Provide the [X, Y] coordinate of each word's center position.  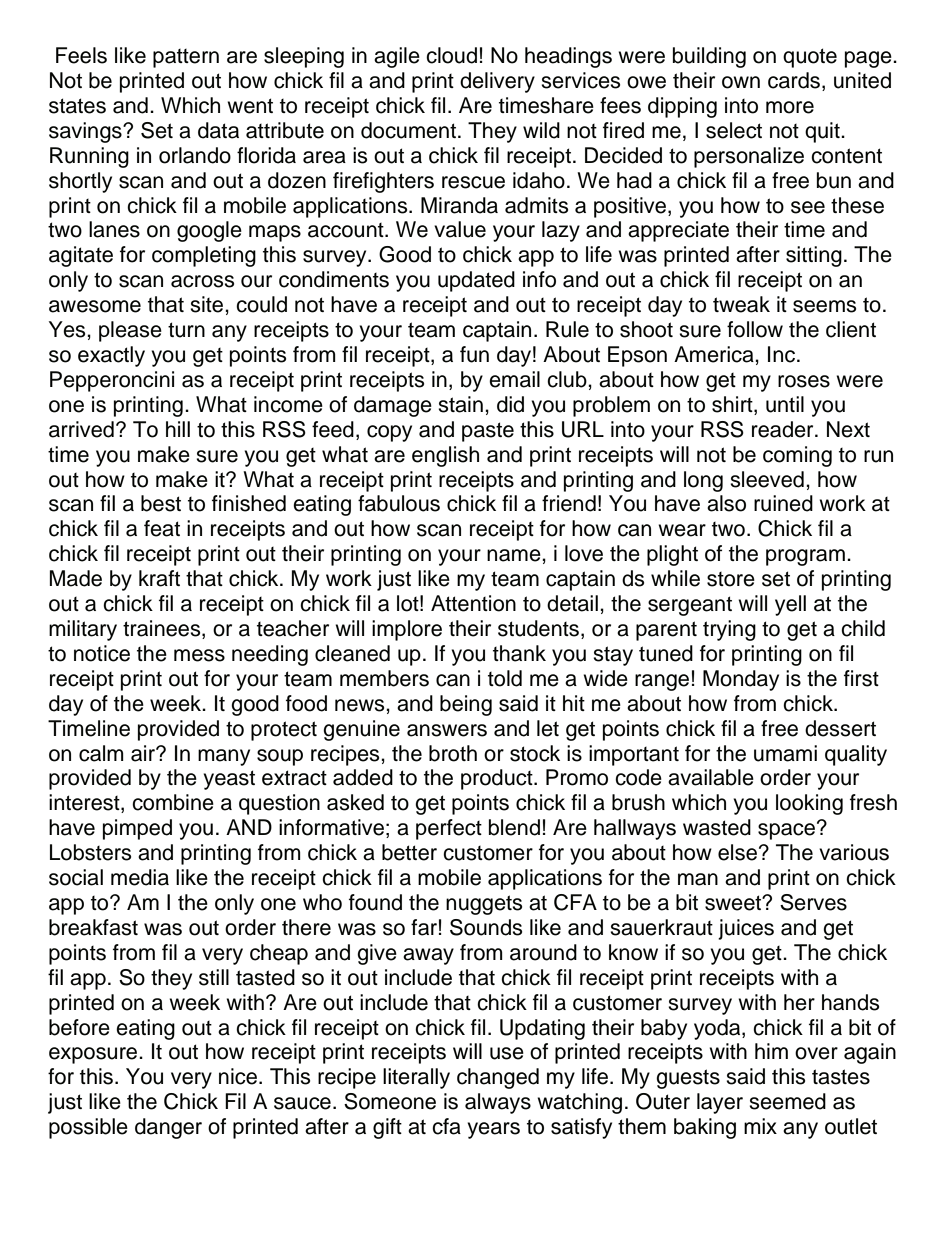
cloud [451, 55]
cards [794, 80]
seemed [787, 1101]
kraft [159, 578]
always [498, 1103]
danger [168, 1128]
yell [790, 605]
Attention [473, 603]
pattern [186, 58]
